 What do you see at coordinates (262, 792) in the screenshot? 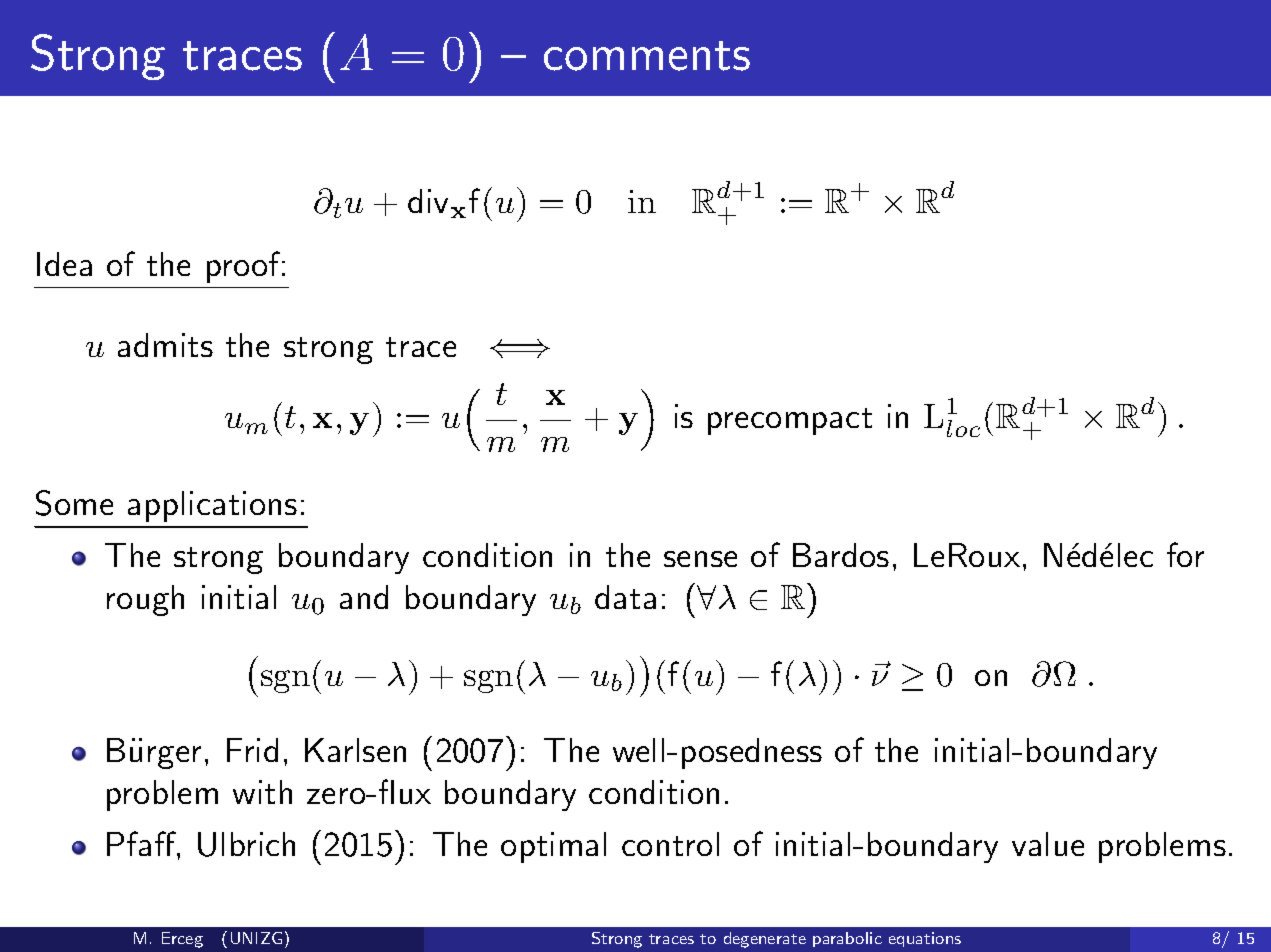
I see `with` at bounding box center [262, 792].
